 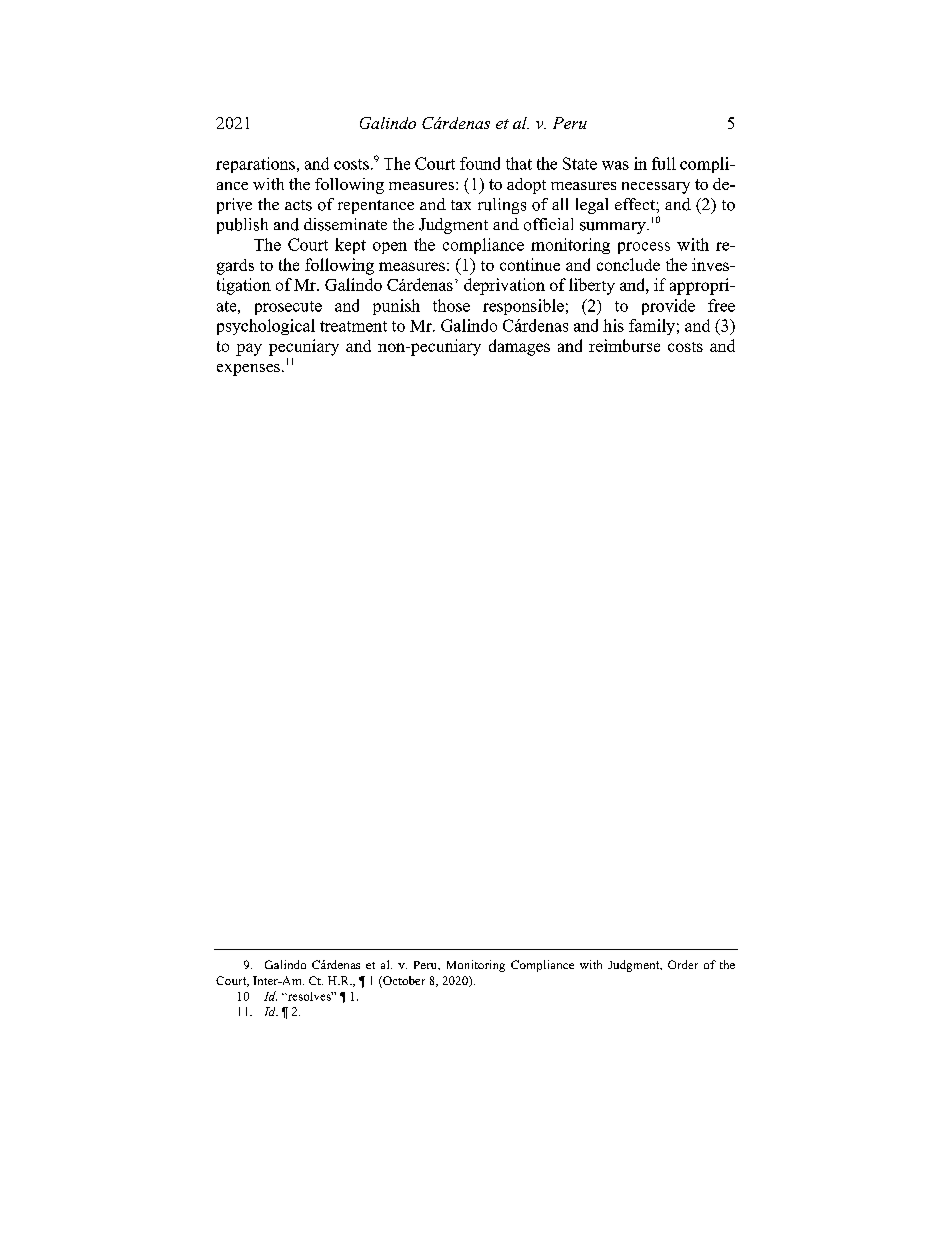 I want to click on Order, so click(x=683, y=964).
